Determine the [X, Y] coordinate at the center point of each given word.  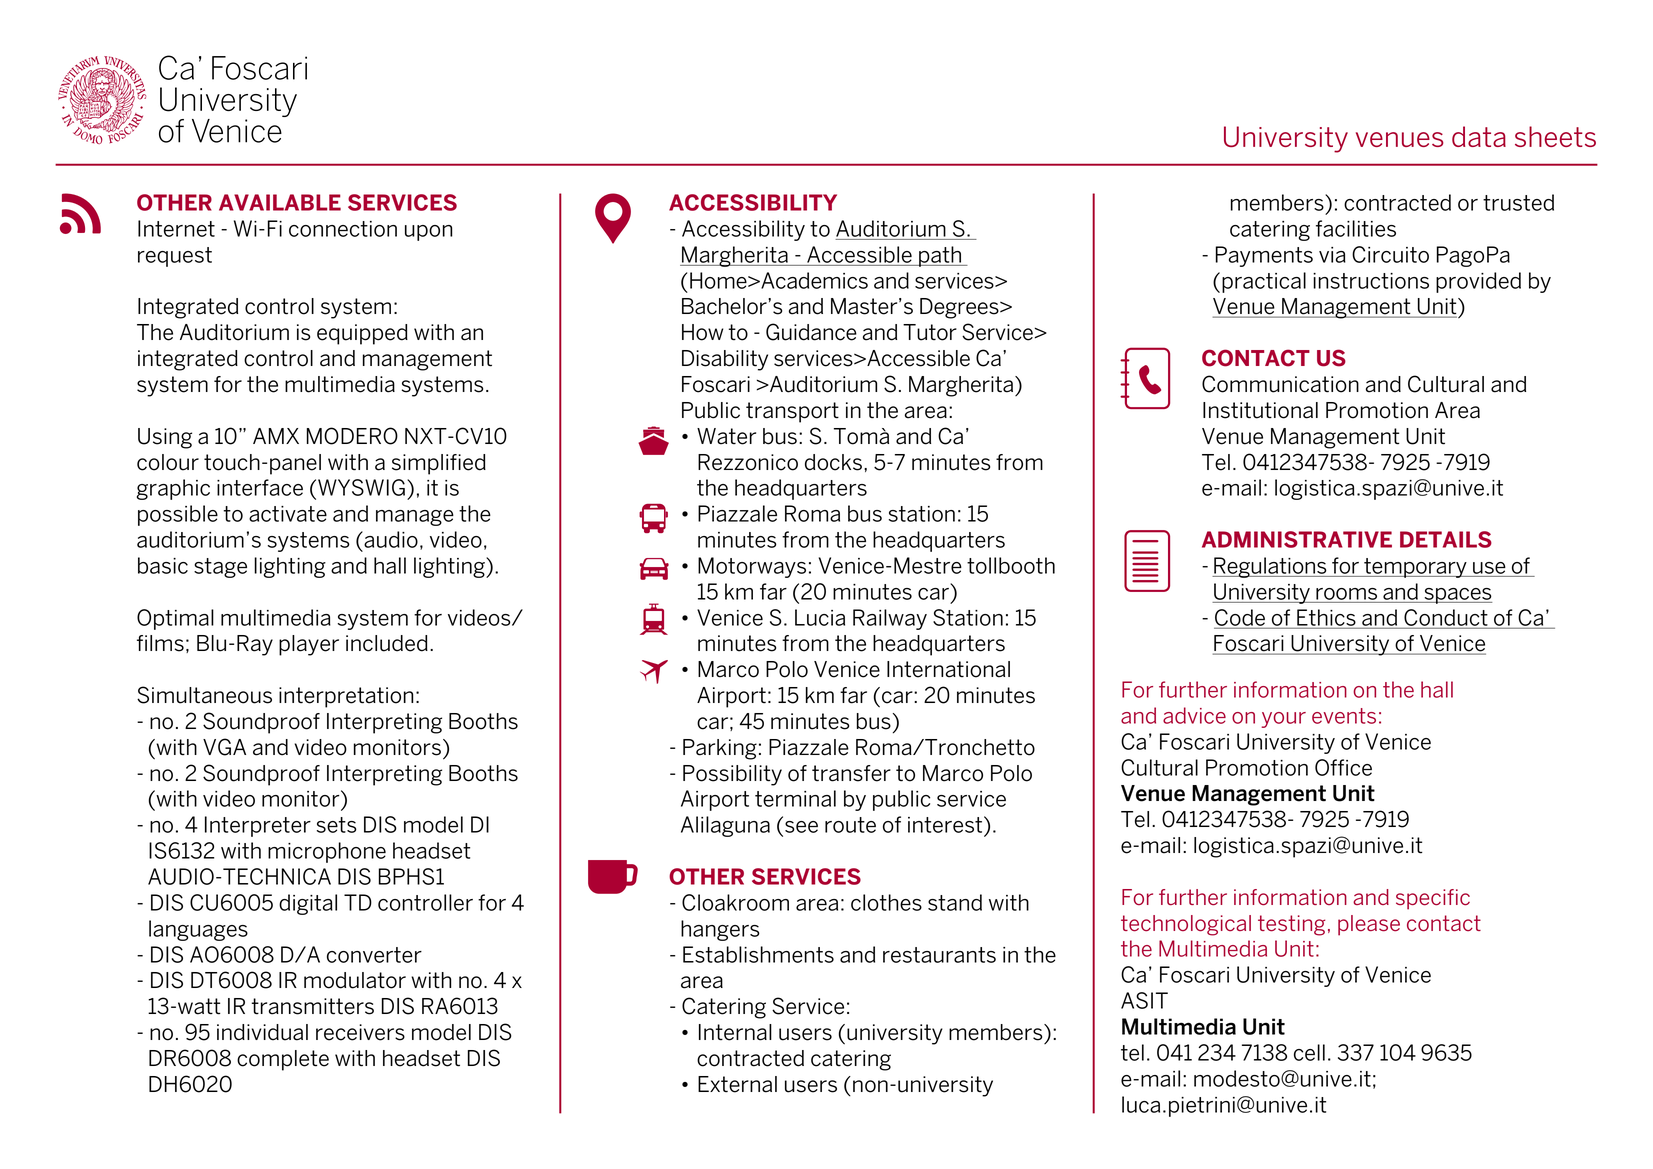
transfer [851, 773]
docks [833, 462]
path [940, 256]
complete [283, 1060]
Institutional [1260, 410]
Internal [735, 1032]
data [1479, 136]
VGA [224, 747]
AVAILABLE [280, 202]
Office [1343, 767]
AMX [276, 436]
